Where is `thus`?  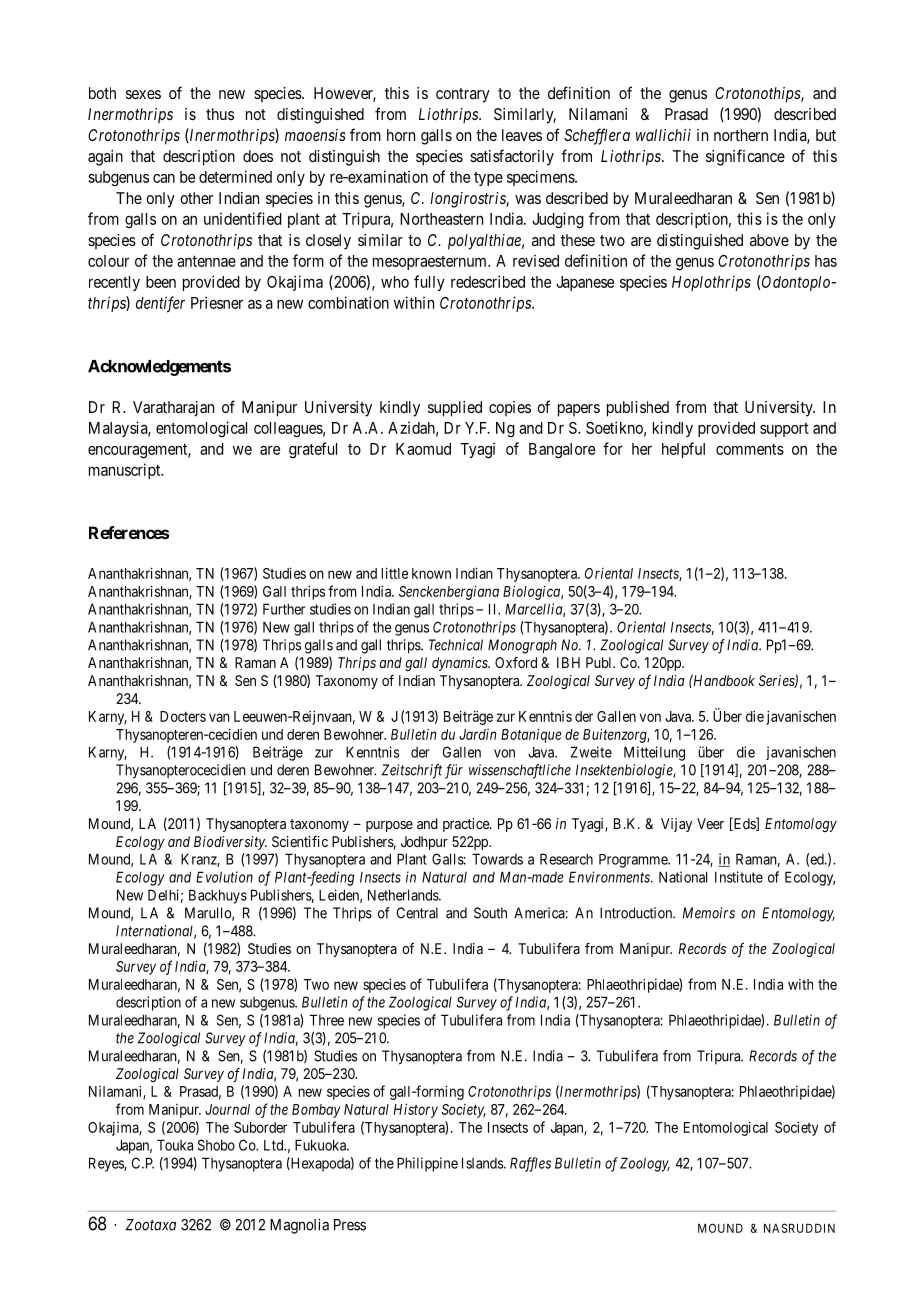
thus is located at coordinates (220, 114).
